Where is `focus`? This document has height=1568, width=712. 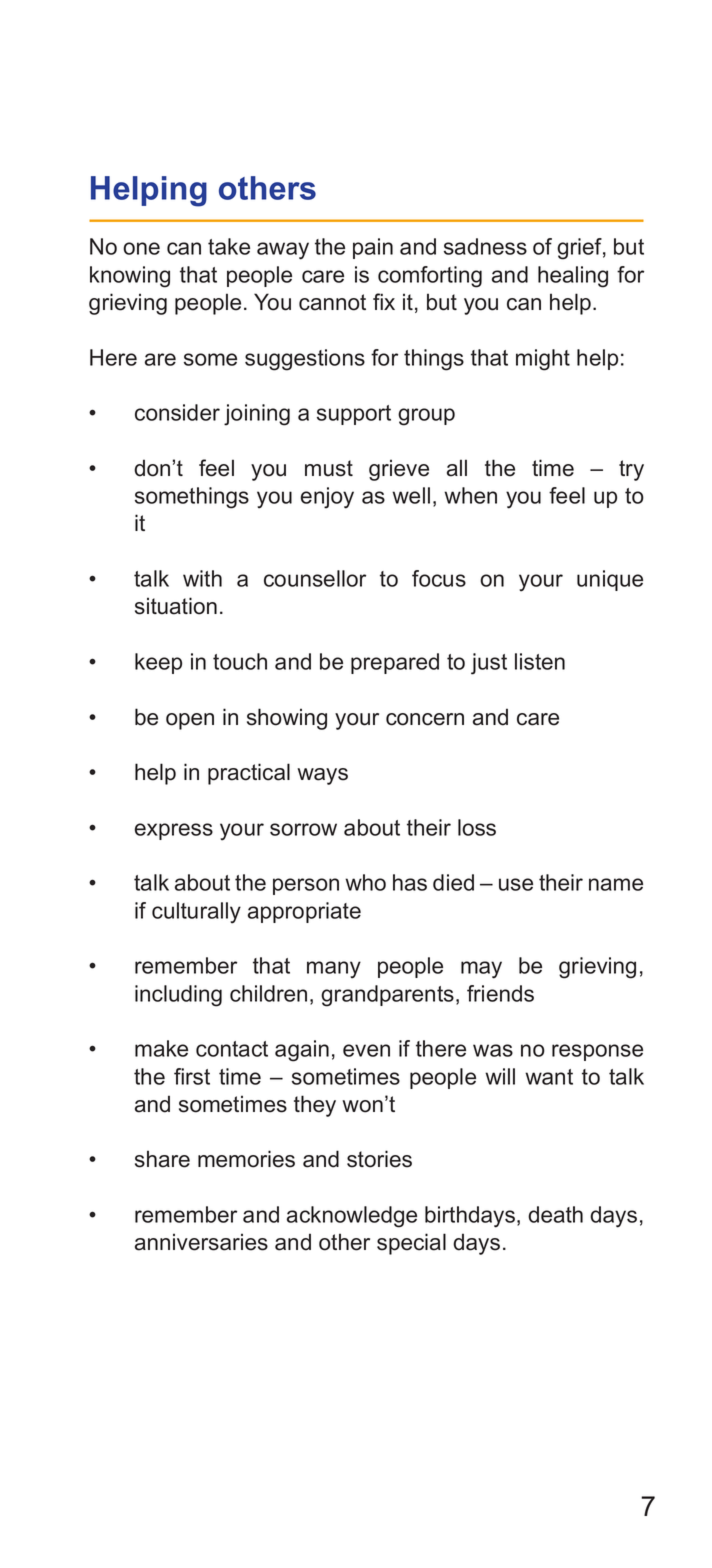
focus is located at coordinates (439, 578).
